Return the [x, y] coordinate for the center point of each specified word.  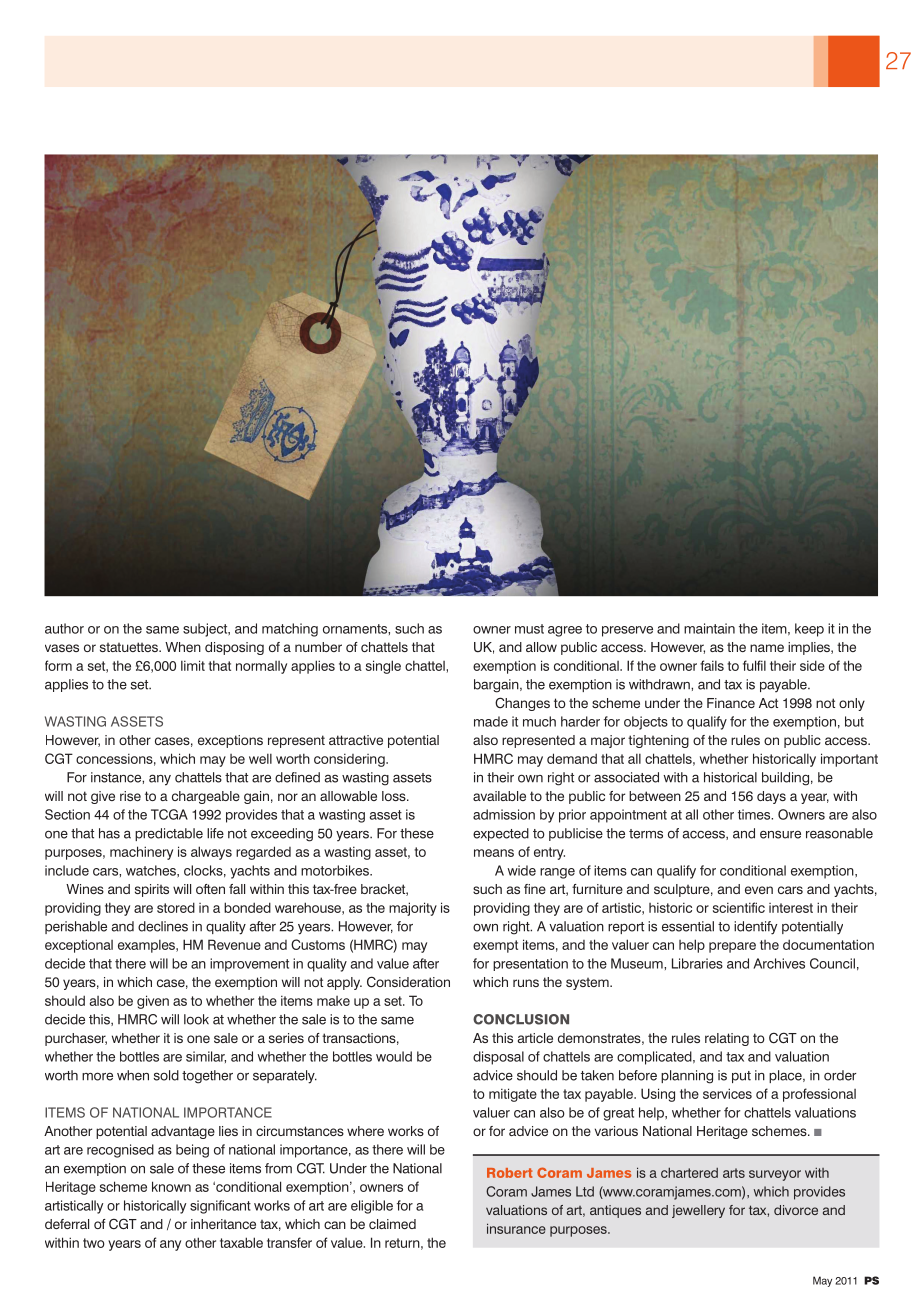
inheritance [223, 1224]
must [529, 629]
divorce [796, 1210]
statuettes [130, 647]
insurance [516, 1228]
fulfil [754, 665]
